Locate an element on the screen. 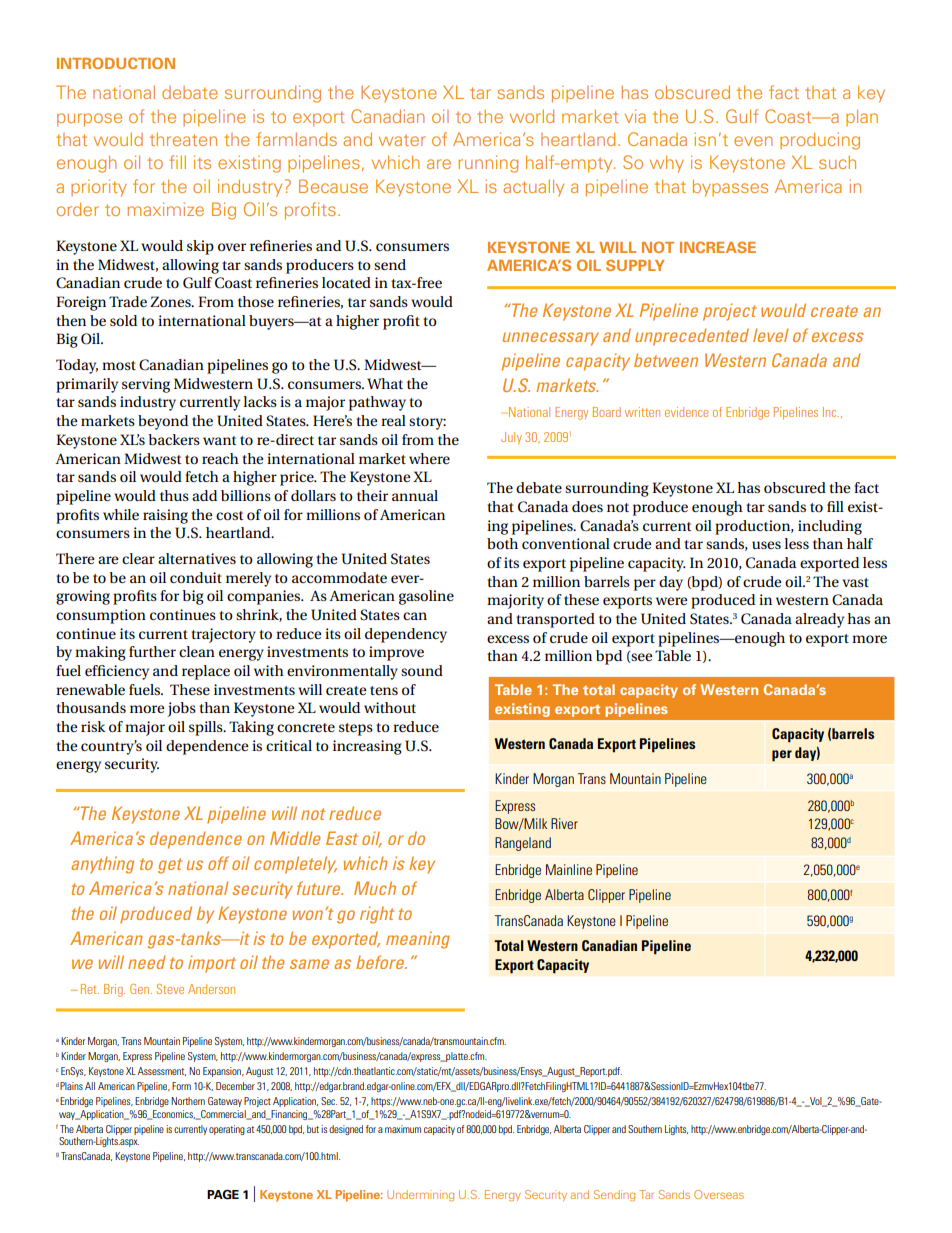 The height and width of the screenshot is (1233, 952). maximum is located at coordinates (403, 1129).
